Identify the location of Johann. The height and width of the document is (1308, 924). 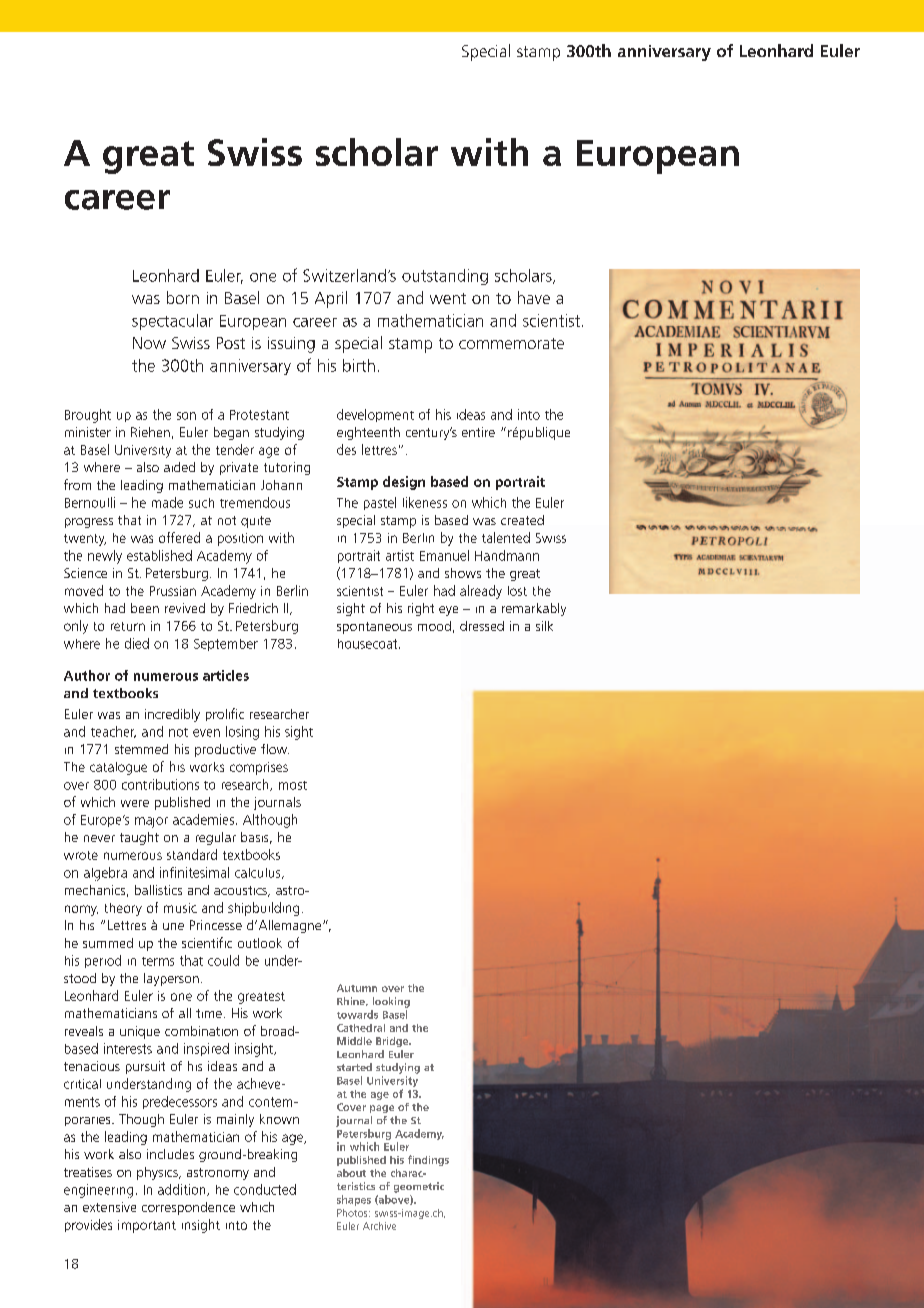
(281, 485).
